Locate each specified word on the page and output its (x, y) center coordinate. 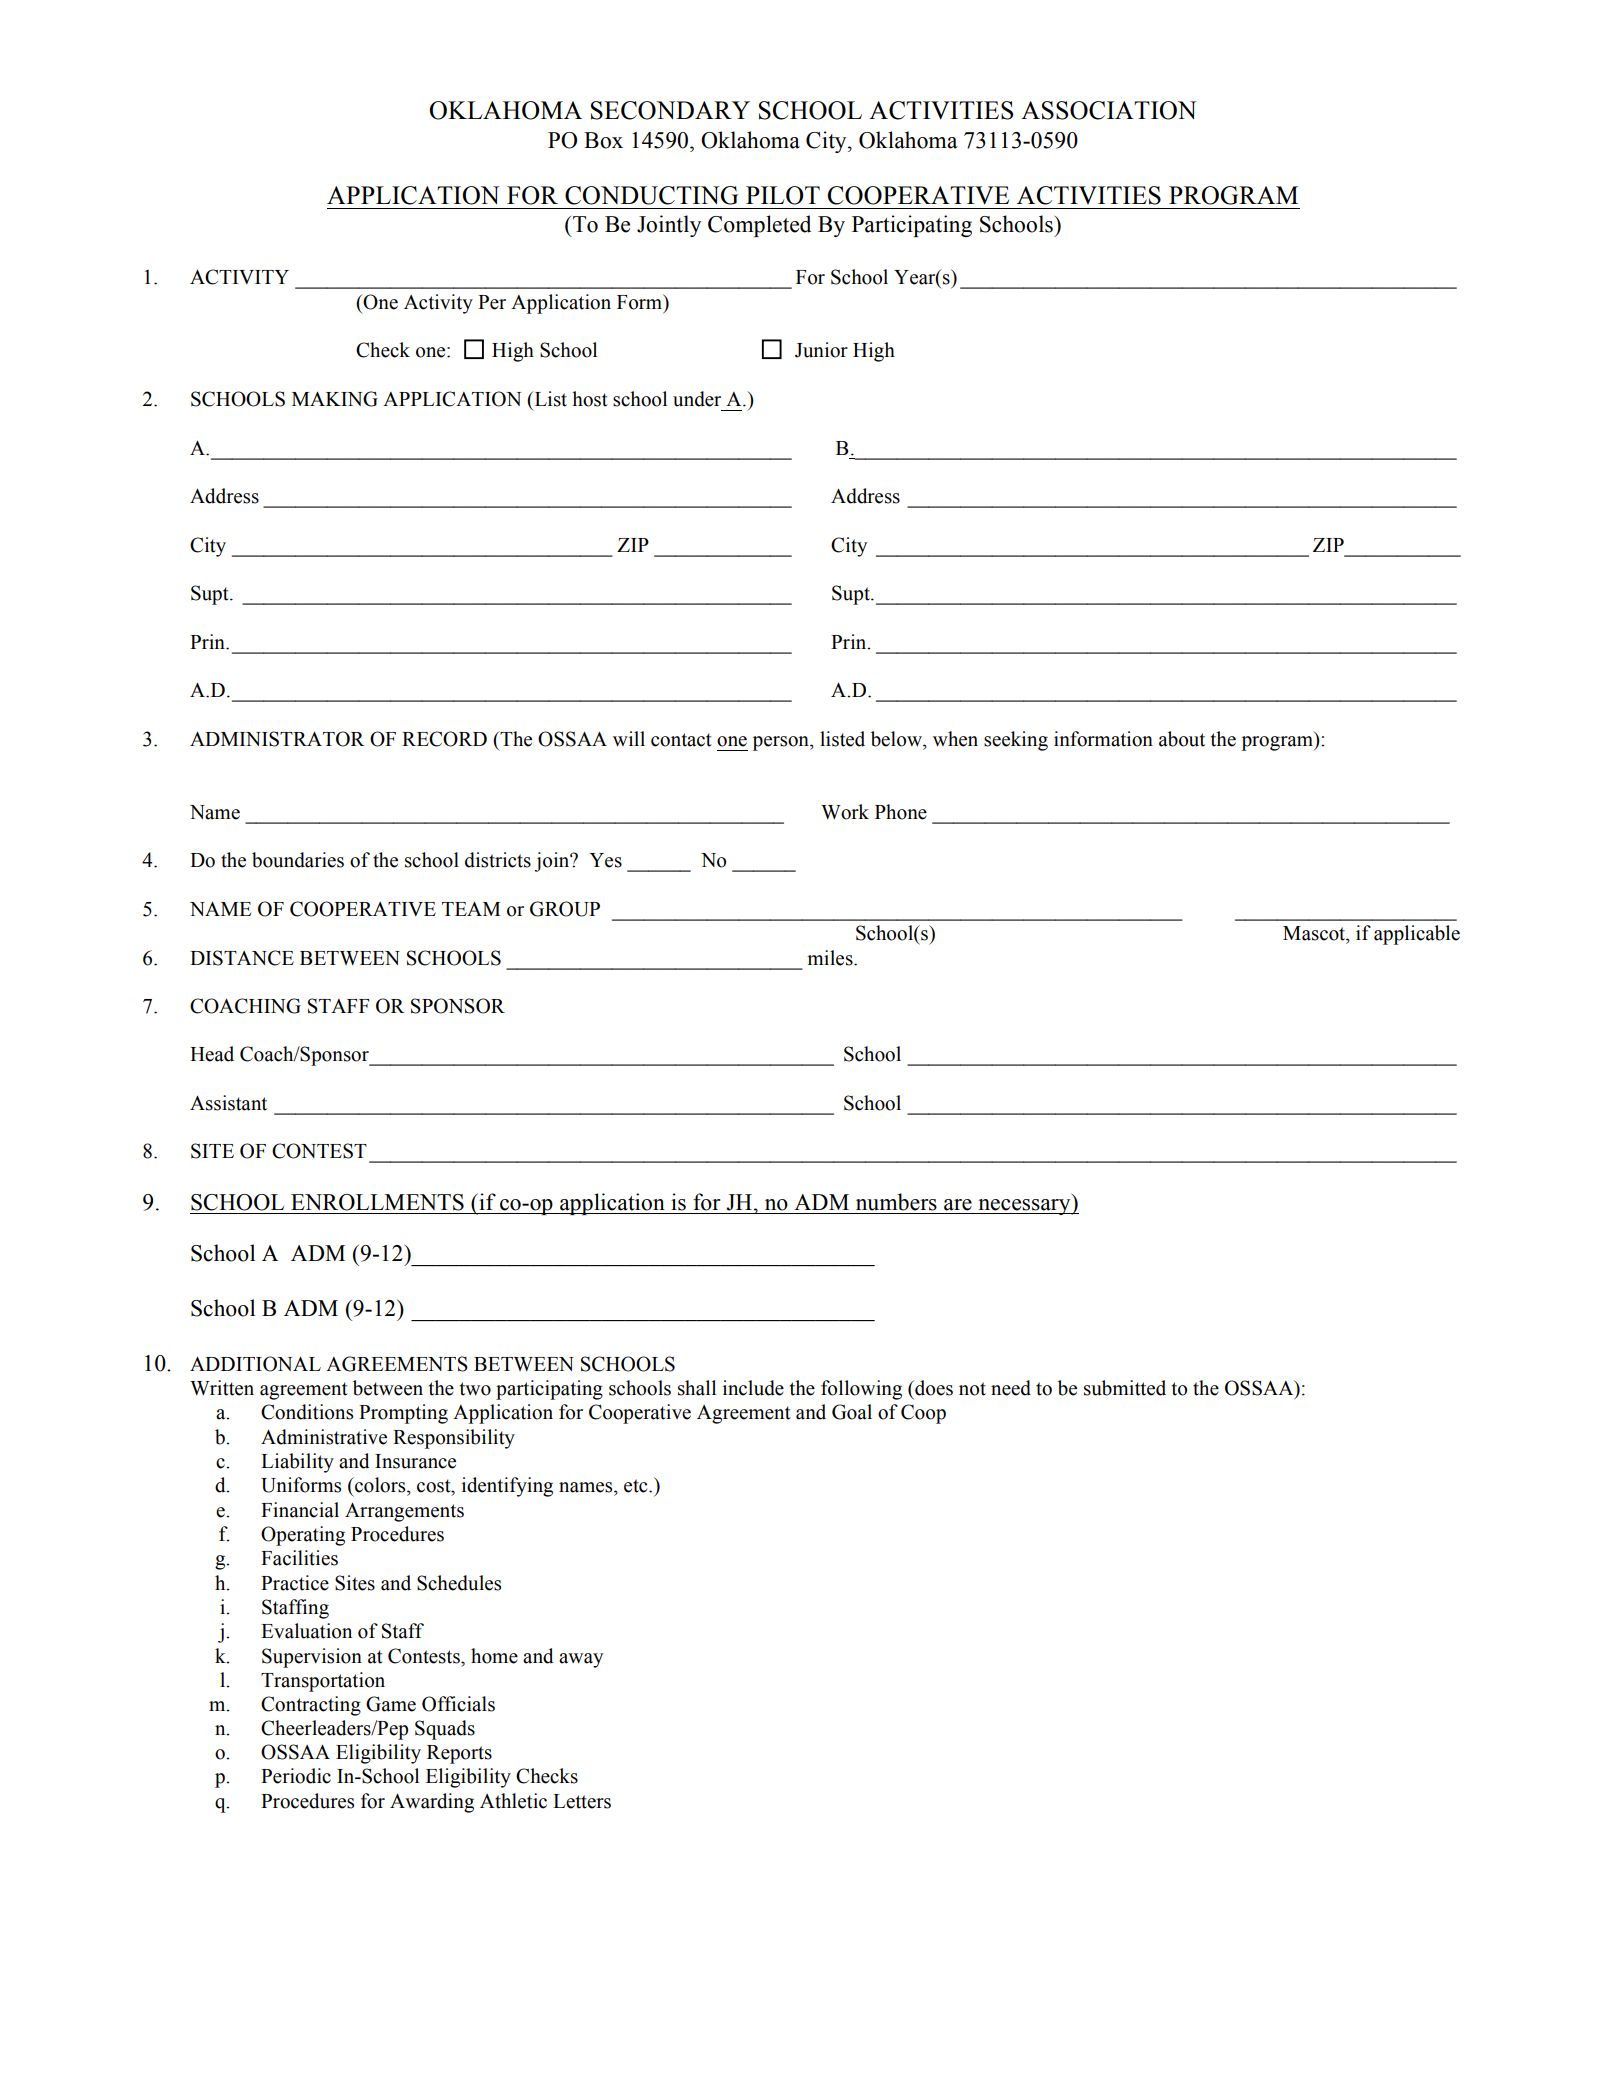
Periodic (296, 1776)
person (782, 743)
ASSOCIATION (1108, 110)
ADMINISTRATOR (277, 739)
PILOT (783, 195)
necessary (1024, 1207)
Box (603, 140)
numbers (896, 1202)
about (1182, 739)
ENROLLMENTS (377, 1202)
